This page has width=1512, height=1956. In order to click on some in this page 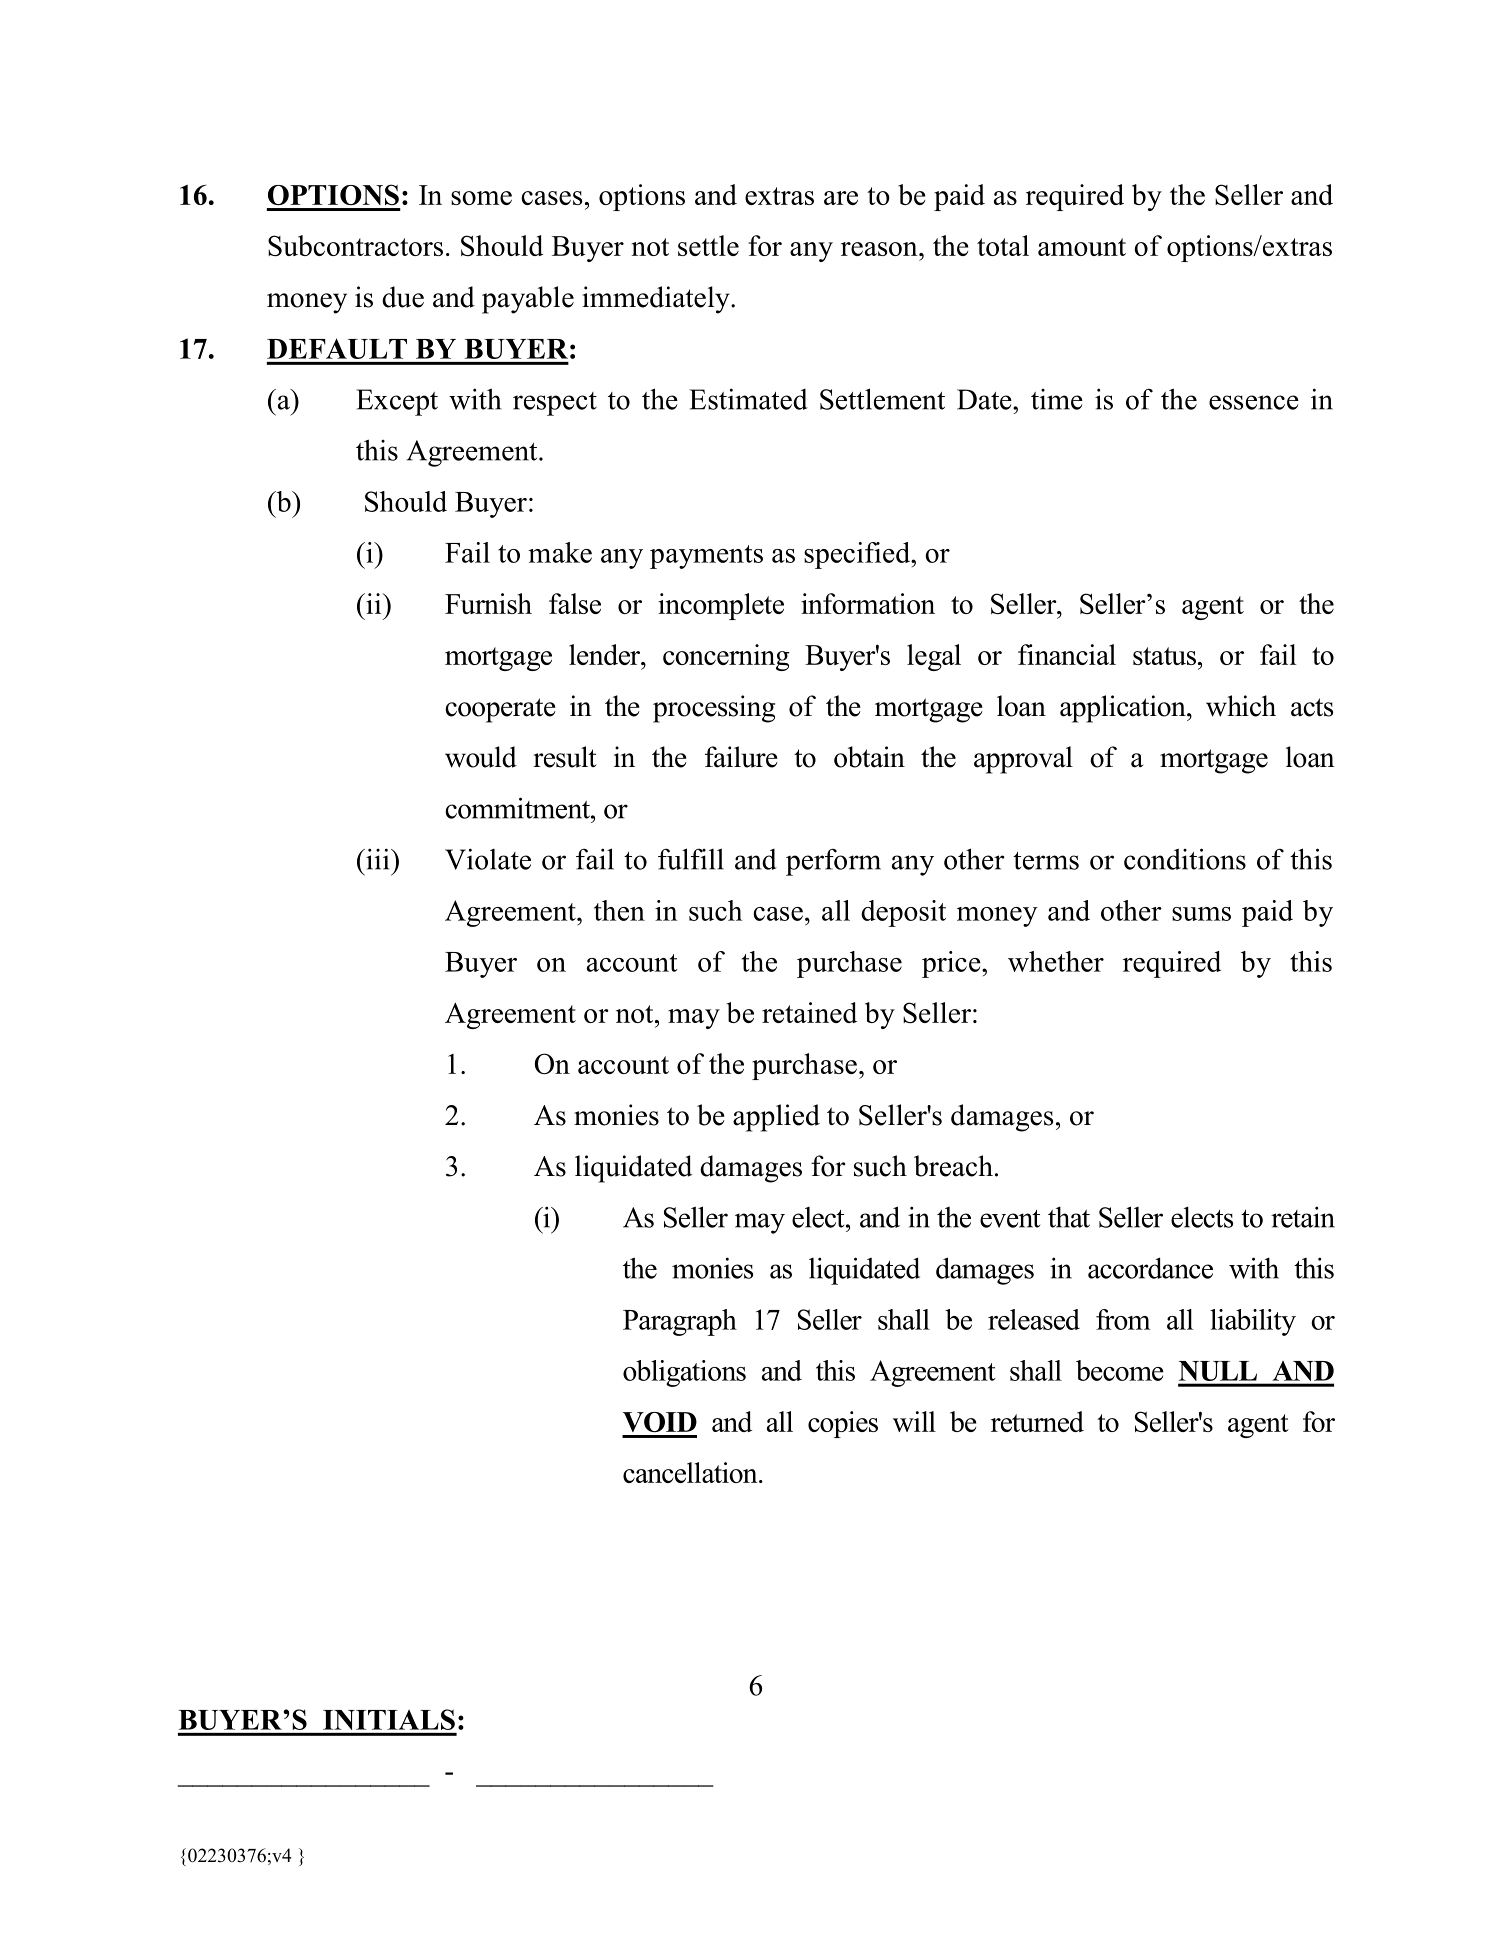, I will do `click(481, 198)`.
